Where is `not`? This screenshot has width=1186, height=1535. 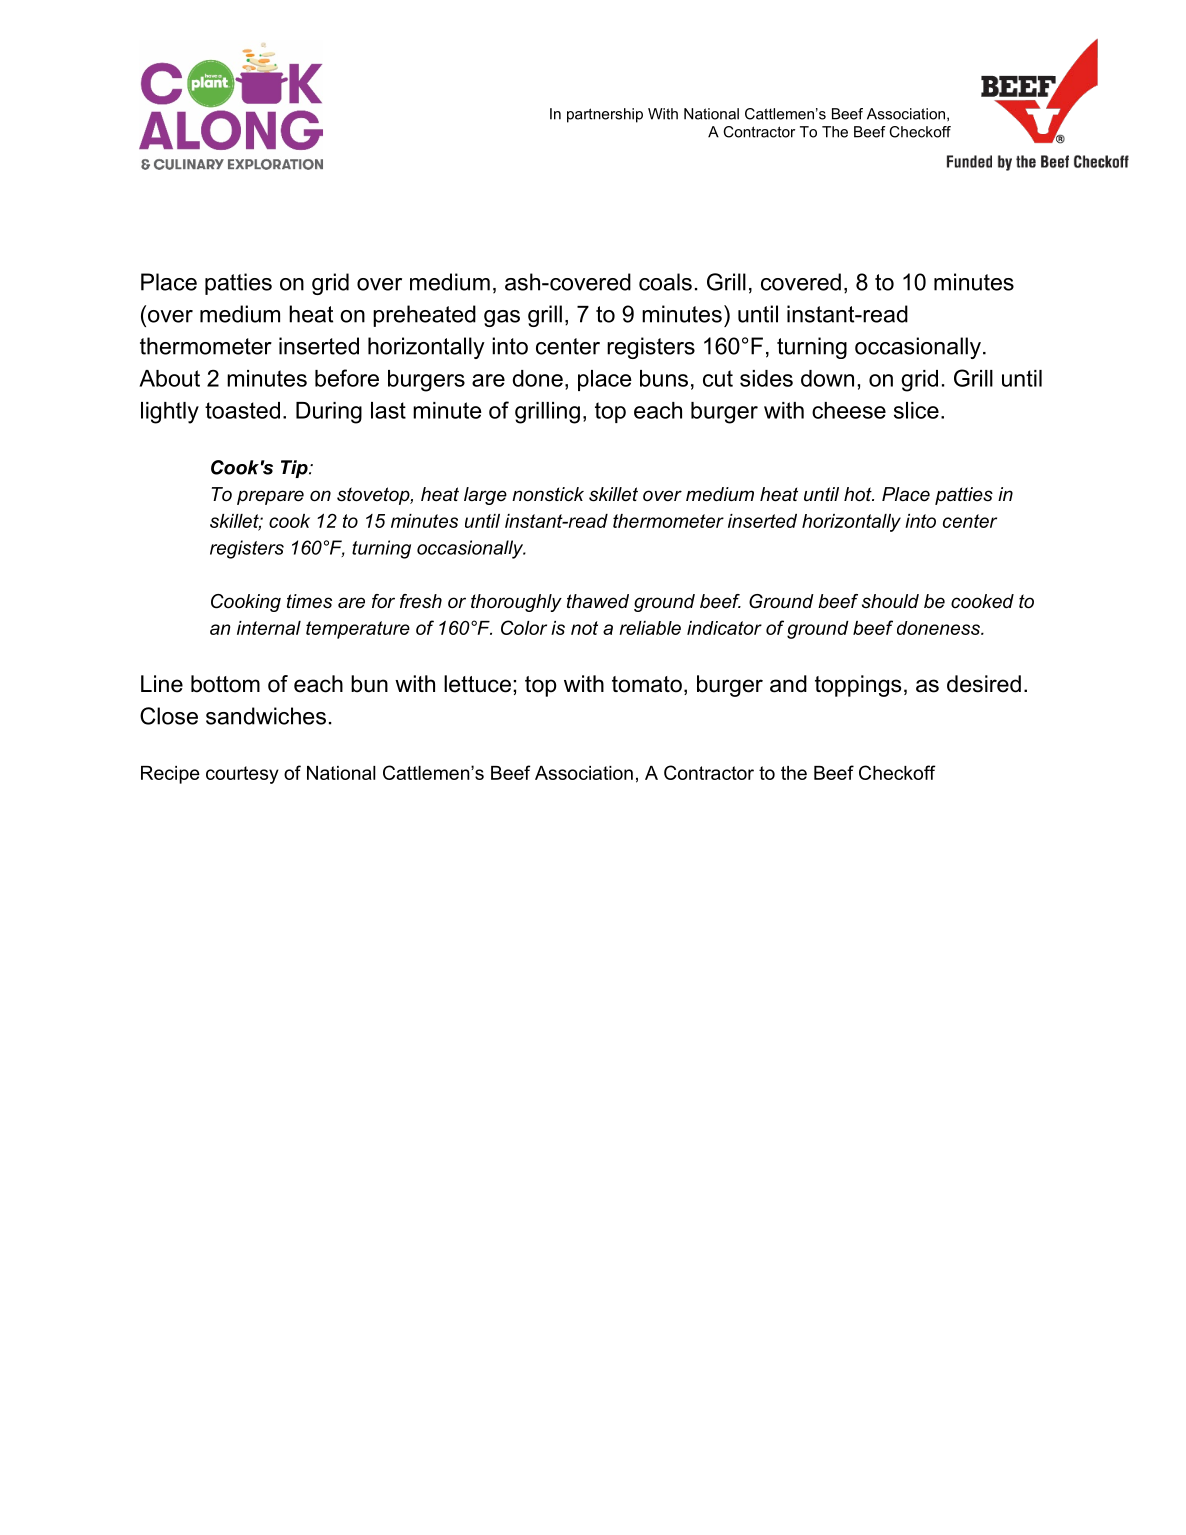 not is located at coordinates (584, 628).
